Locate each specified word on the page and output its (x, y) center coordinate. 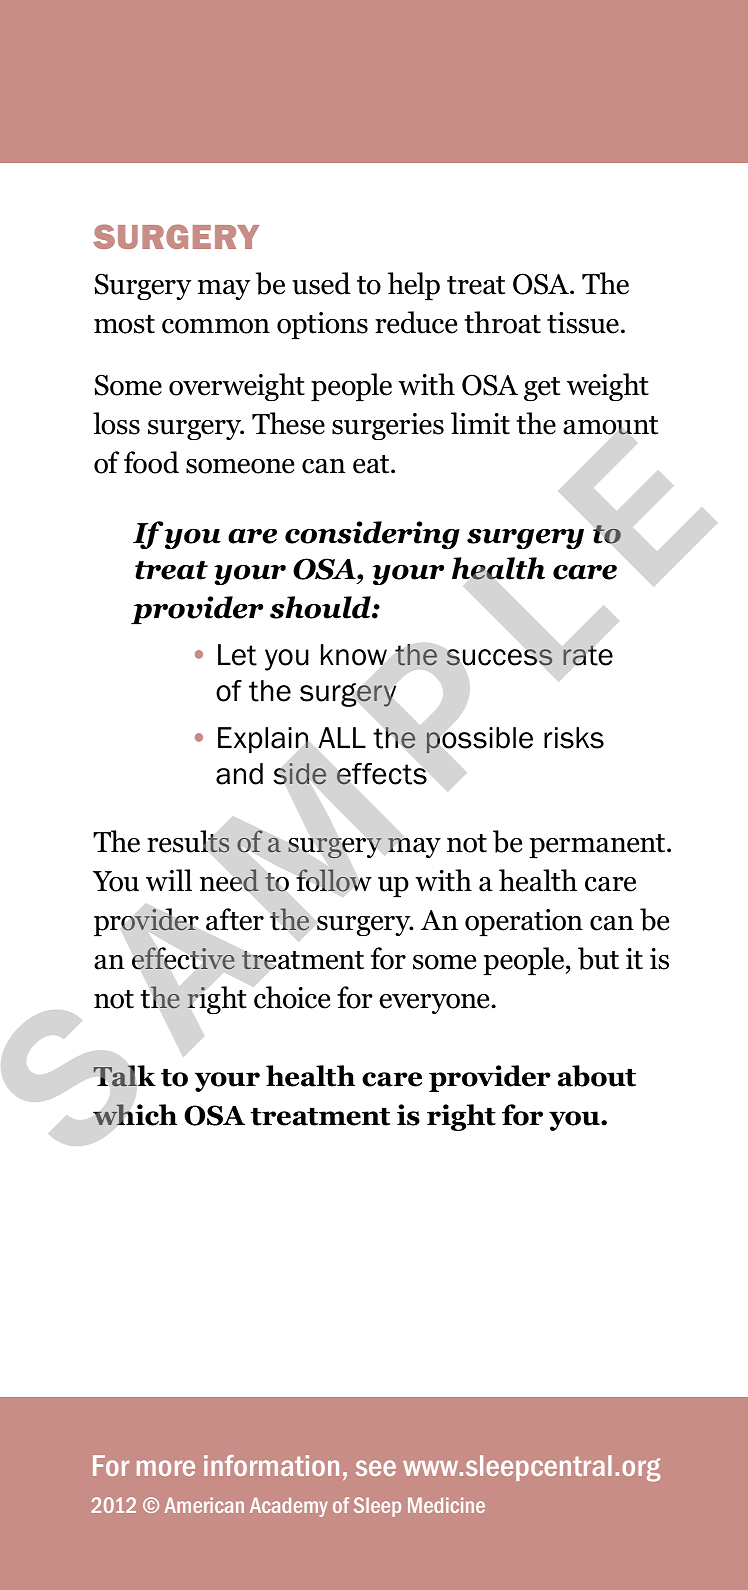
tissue (583, 323)
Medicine (446, 1505)
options (322, 325)
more (166, 1468)
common (216, 326)
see (376, 1468)
